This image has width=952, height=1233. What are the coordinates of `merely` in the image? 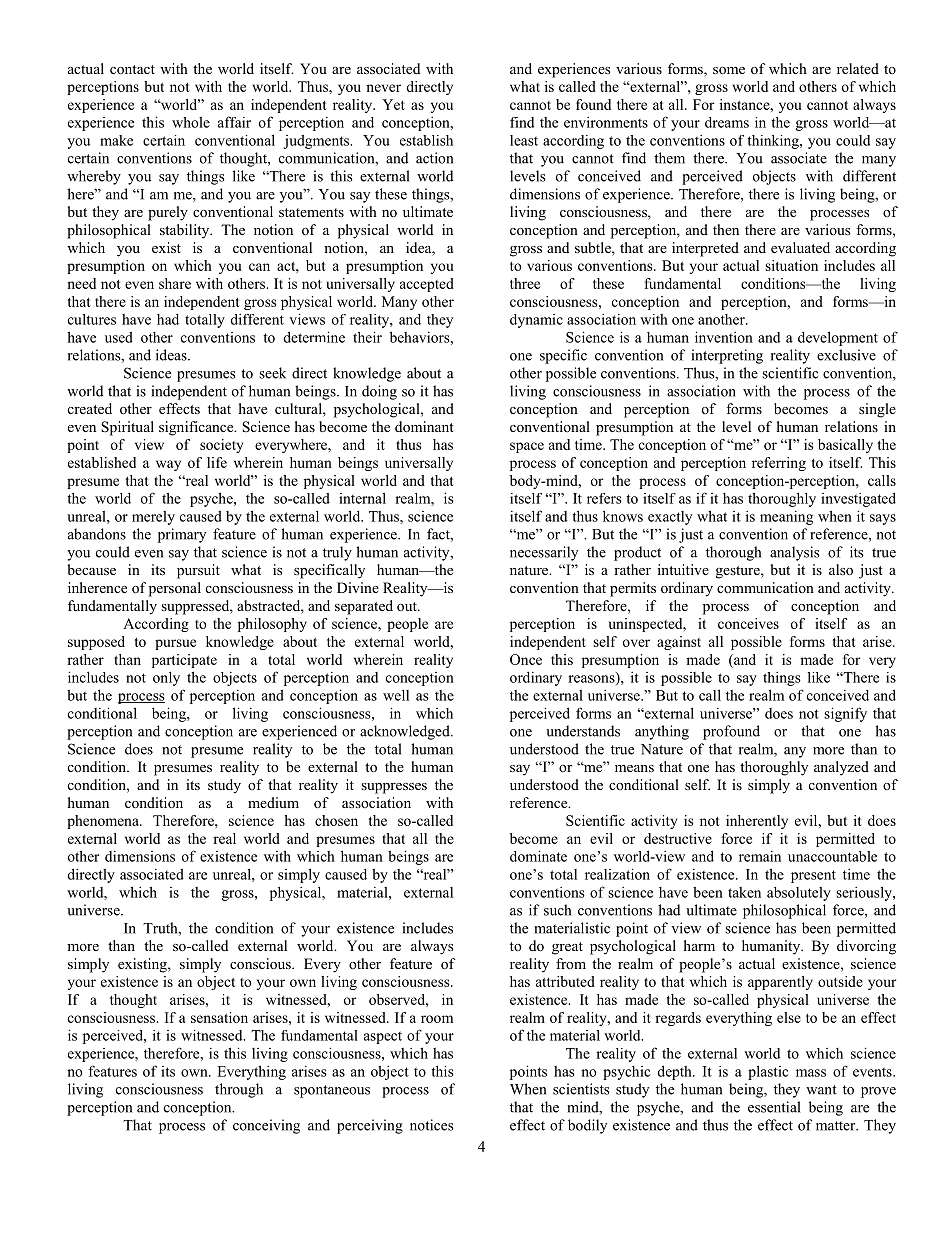 It's located at (153, 517).
